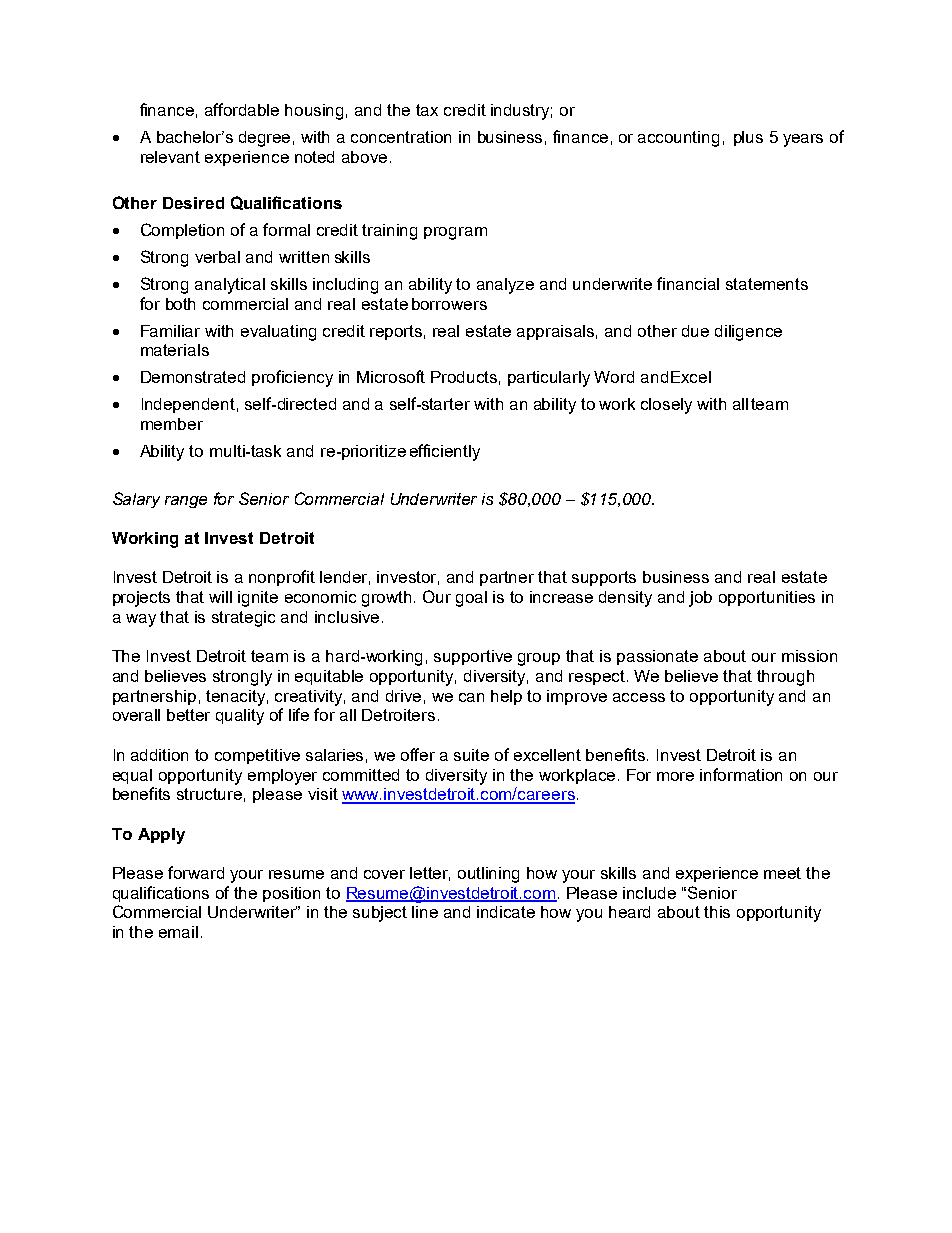  What do you see at coordinates (717, 912) in the screenshot?
I see `this` at bounding box center [717, 912].
